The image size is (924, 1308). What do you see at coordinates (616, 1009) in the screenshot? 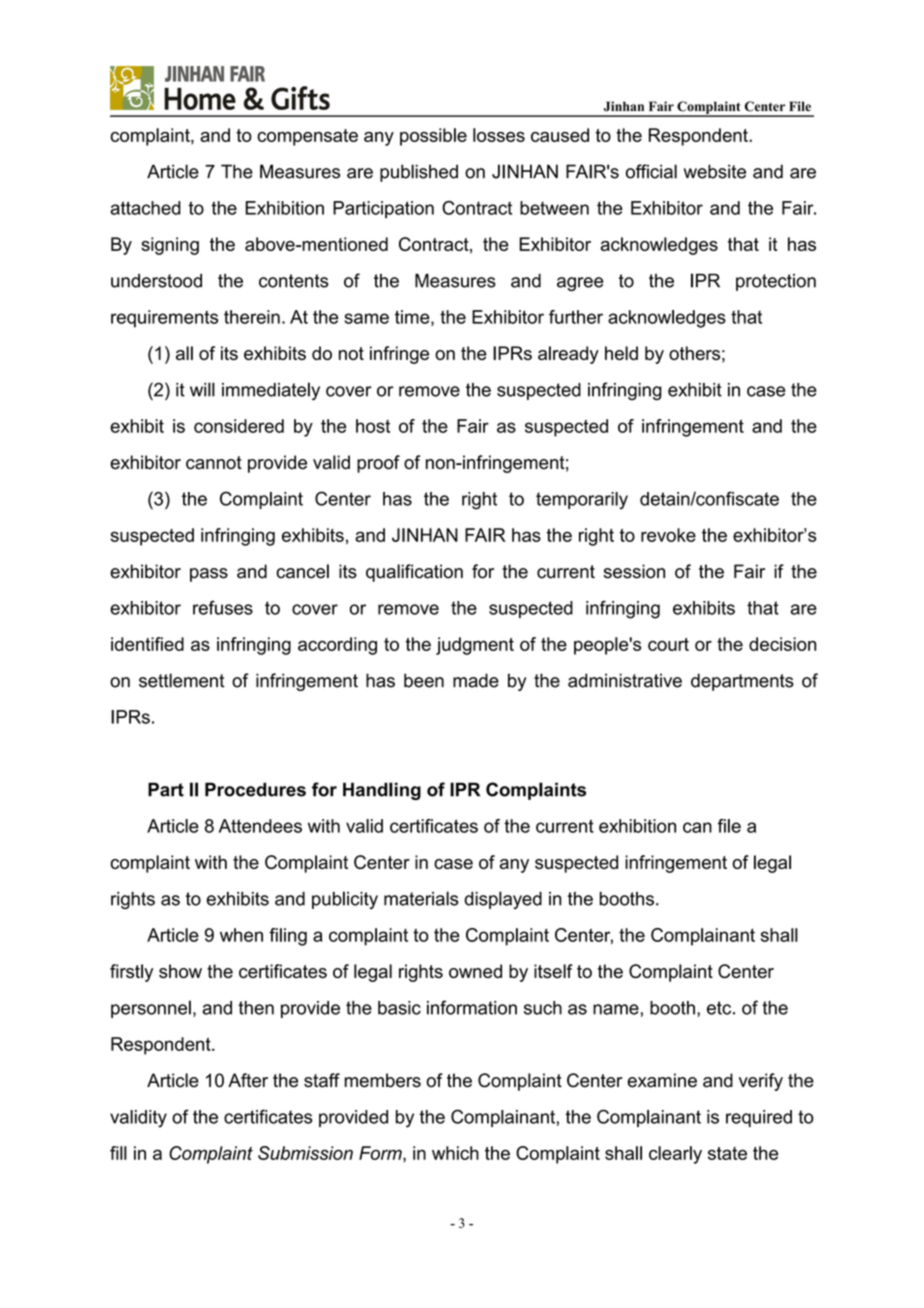
I see `name` at bounding box center [616, 1009].
